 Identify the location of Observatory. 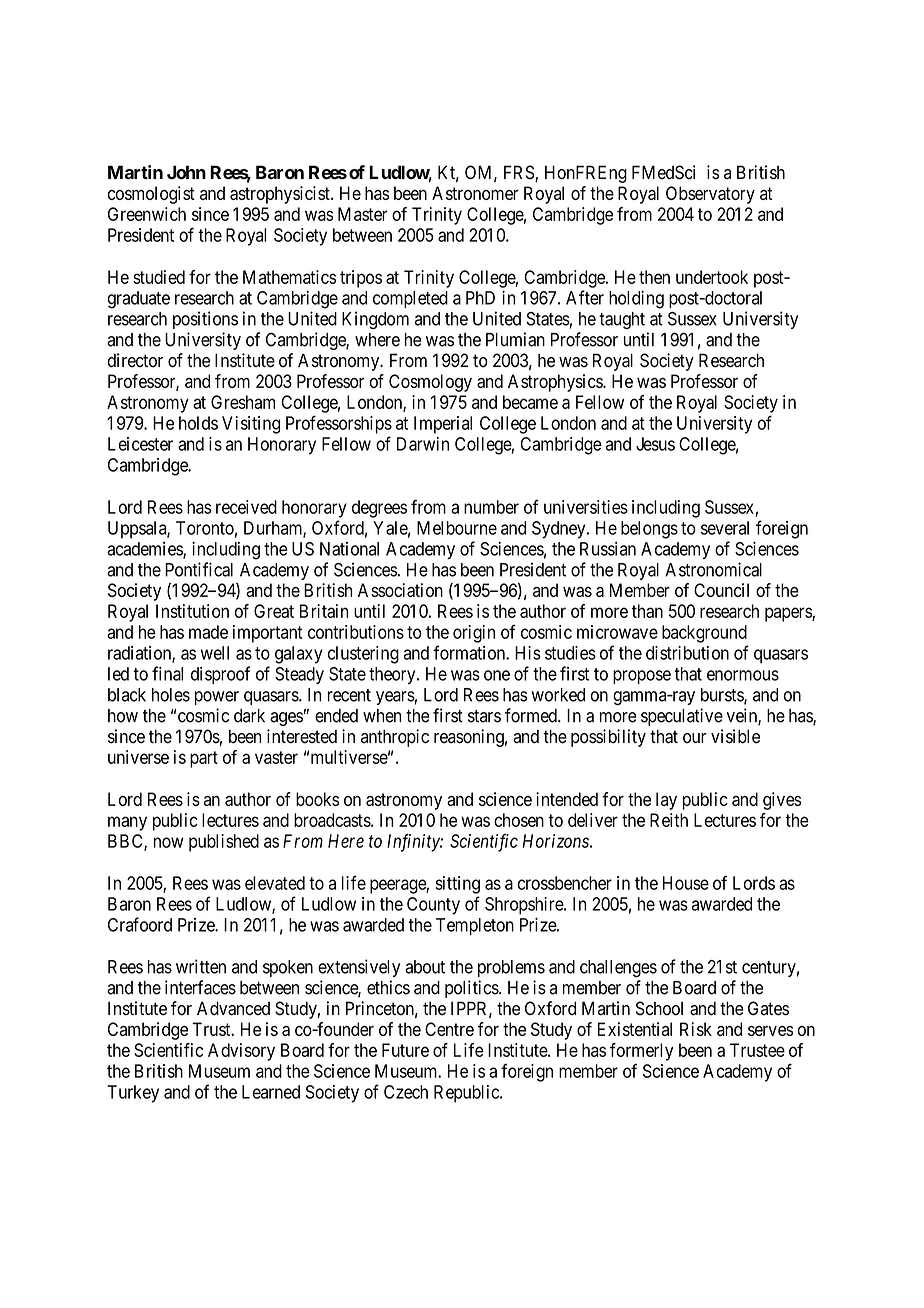
(710, 195).
